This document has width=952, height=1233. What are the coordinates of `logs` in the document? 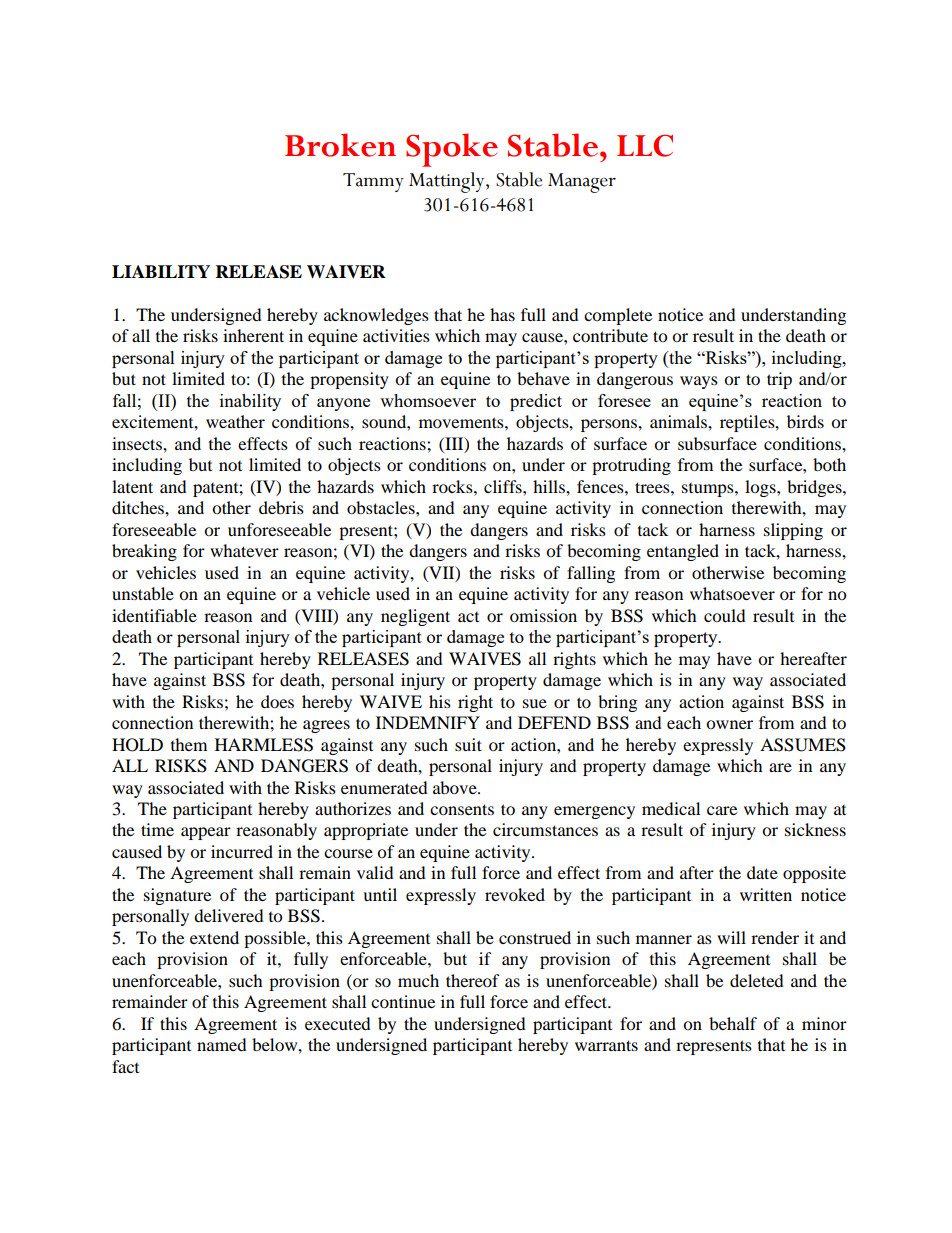 It's located at (761, 488).
